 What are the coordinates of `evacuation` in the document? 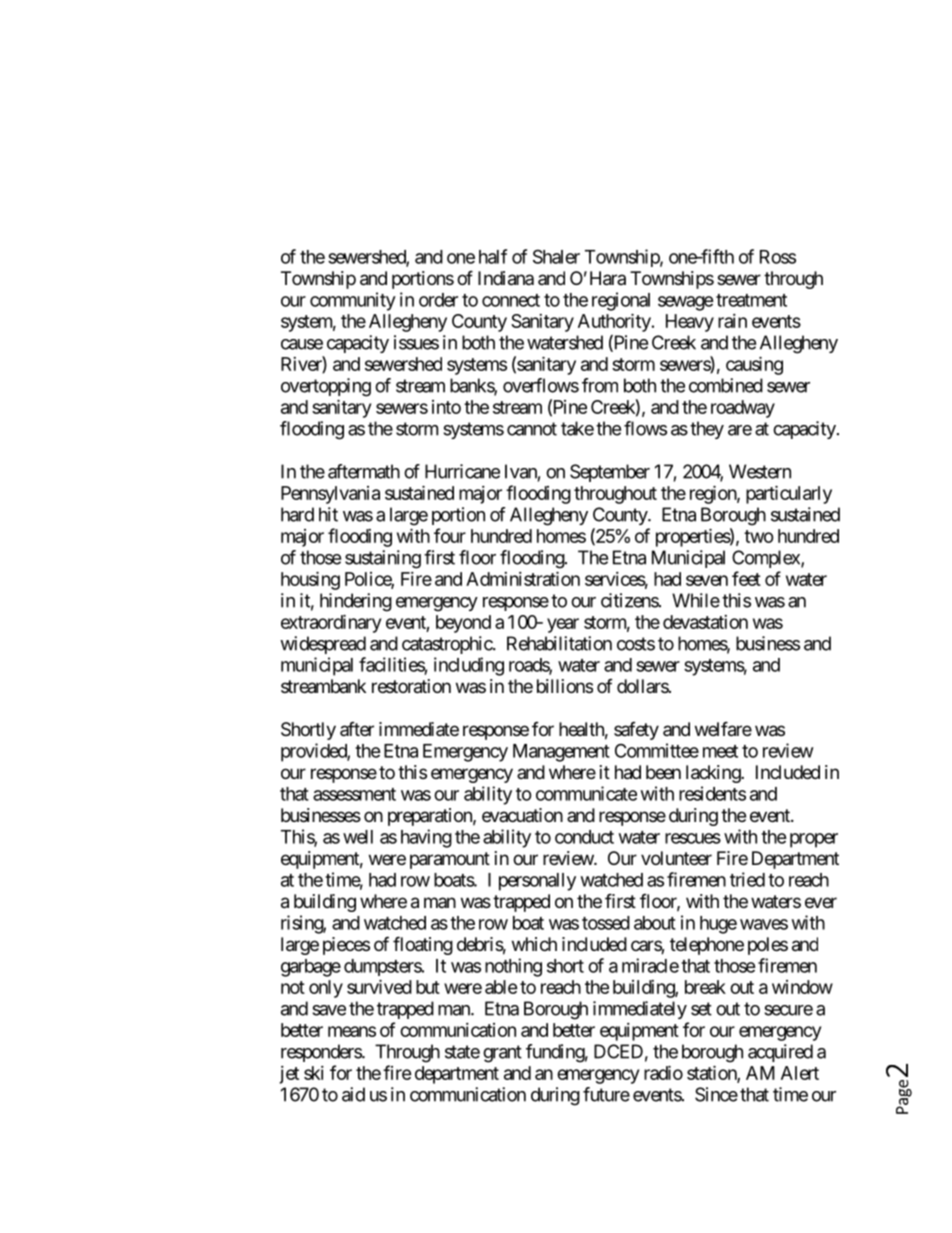 It's located at (522, 815).
